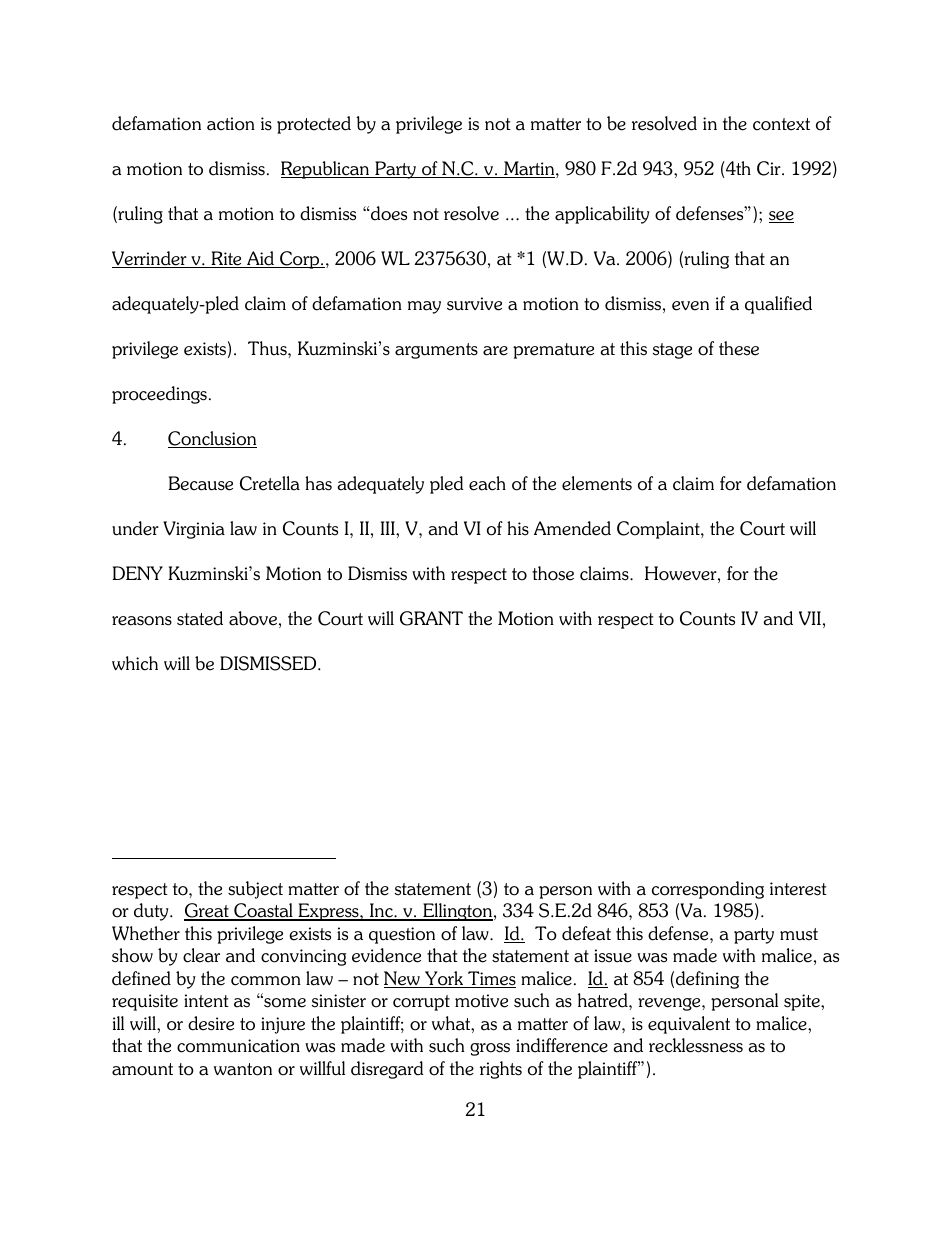 The image size is (952, 1233). What do you see at coordinates (388, 213) in the document?
I see `does` at bounding box center [388, 213].
